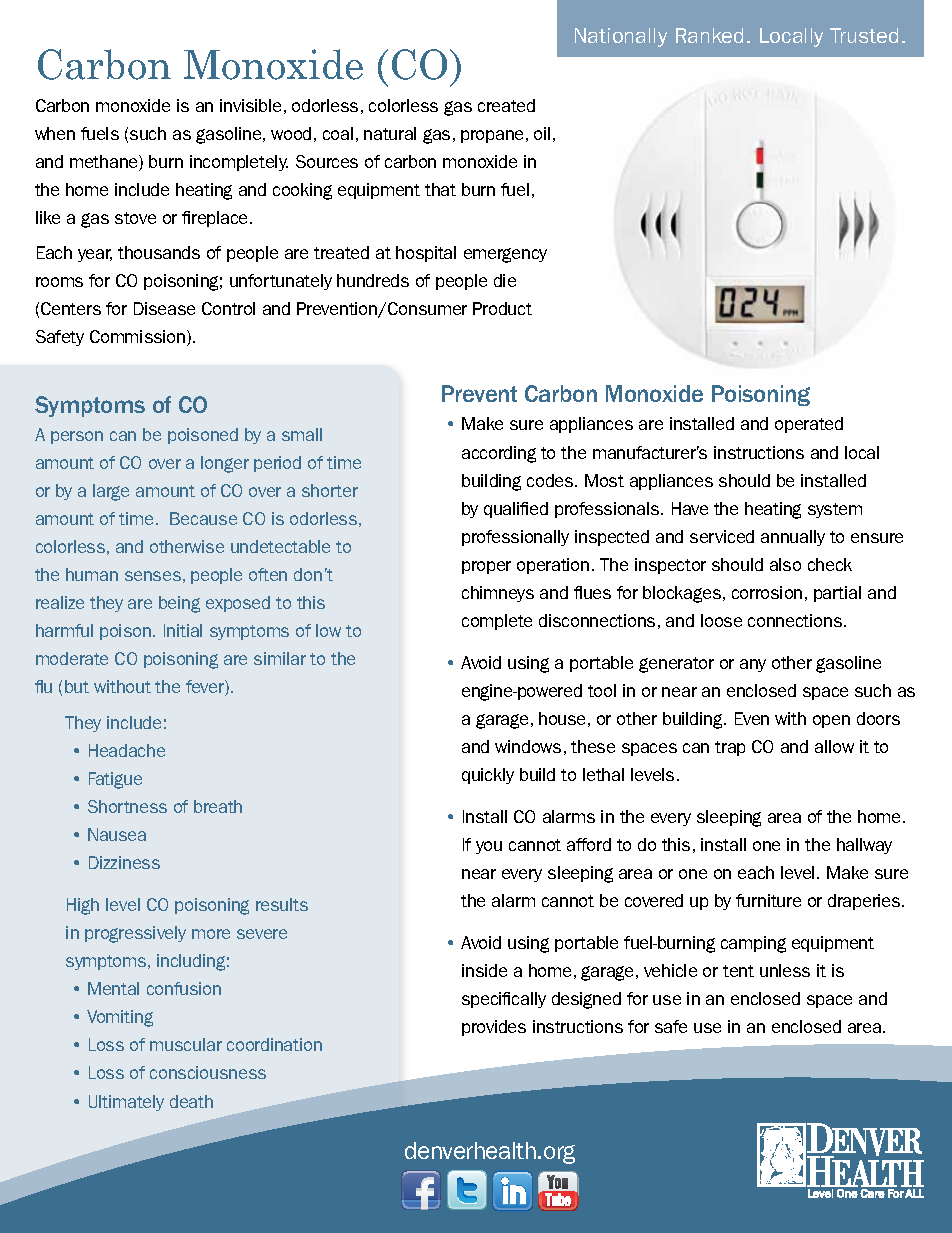 Image resolution: width=952 pixels, height=1233 pixels. I want to click on invisible, so click(250, 105).
